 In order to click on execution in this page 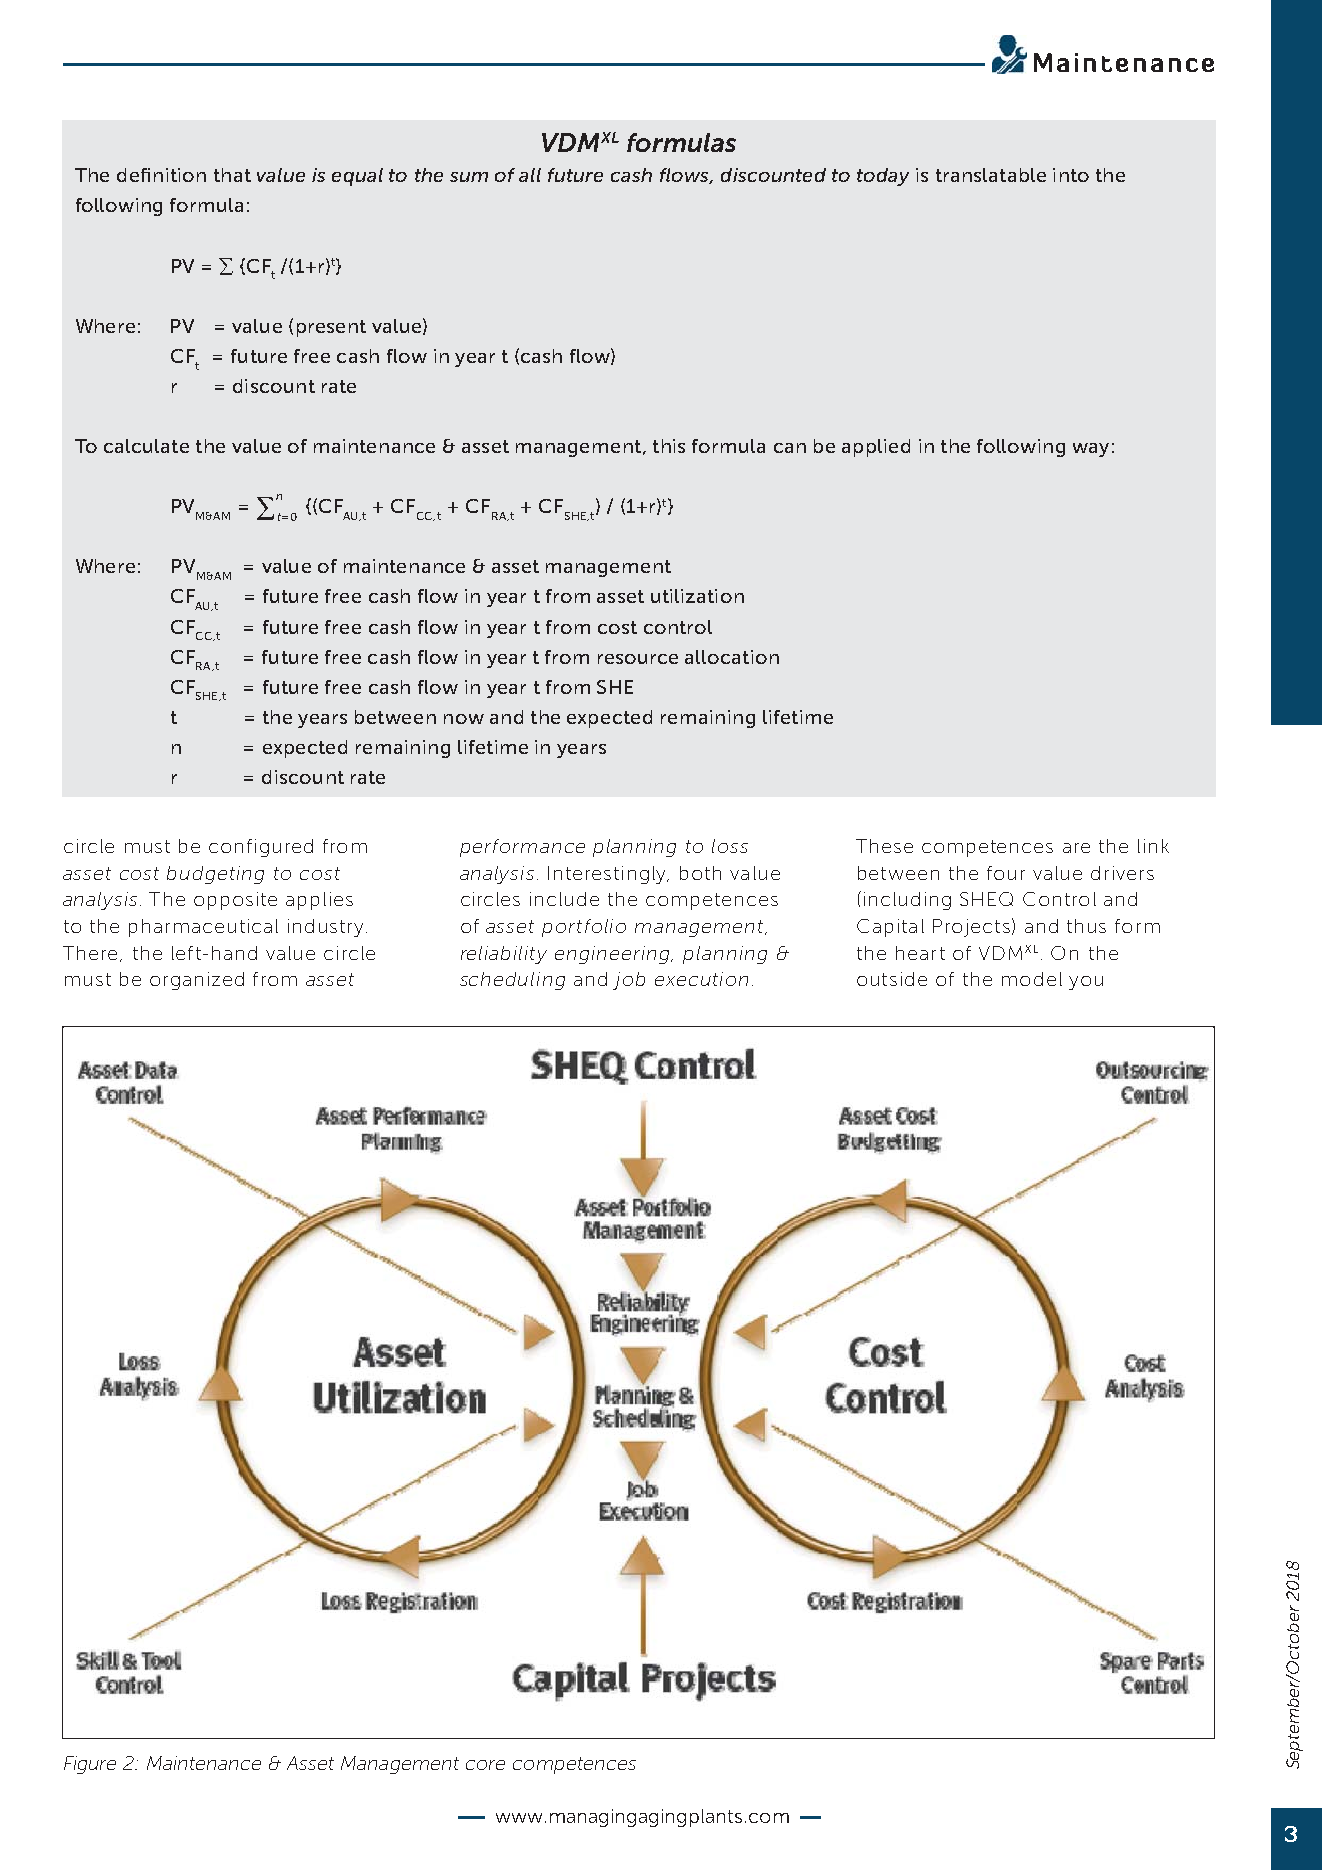, I will do `click(701, 979)`.
